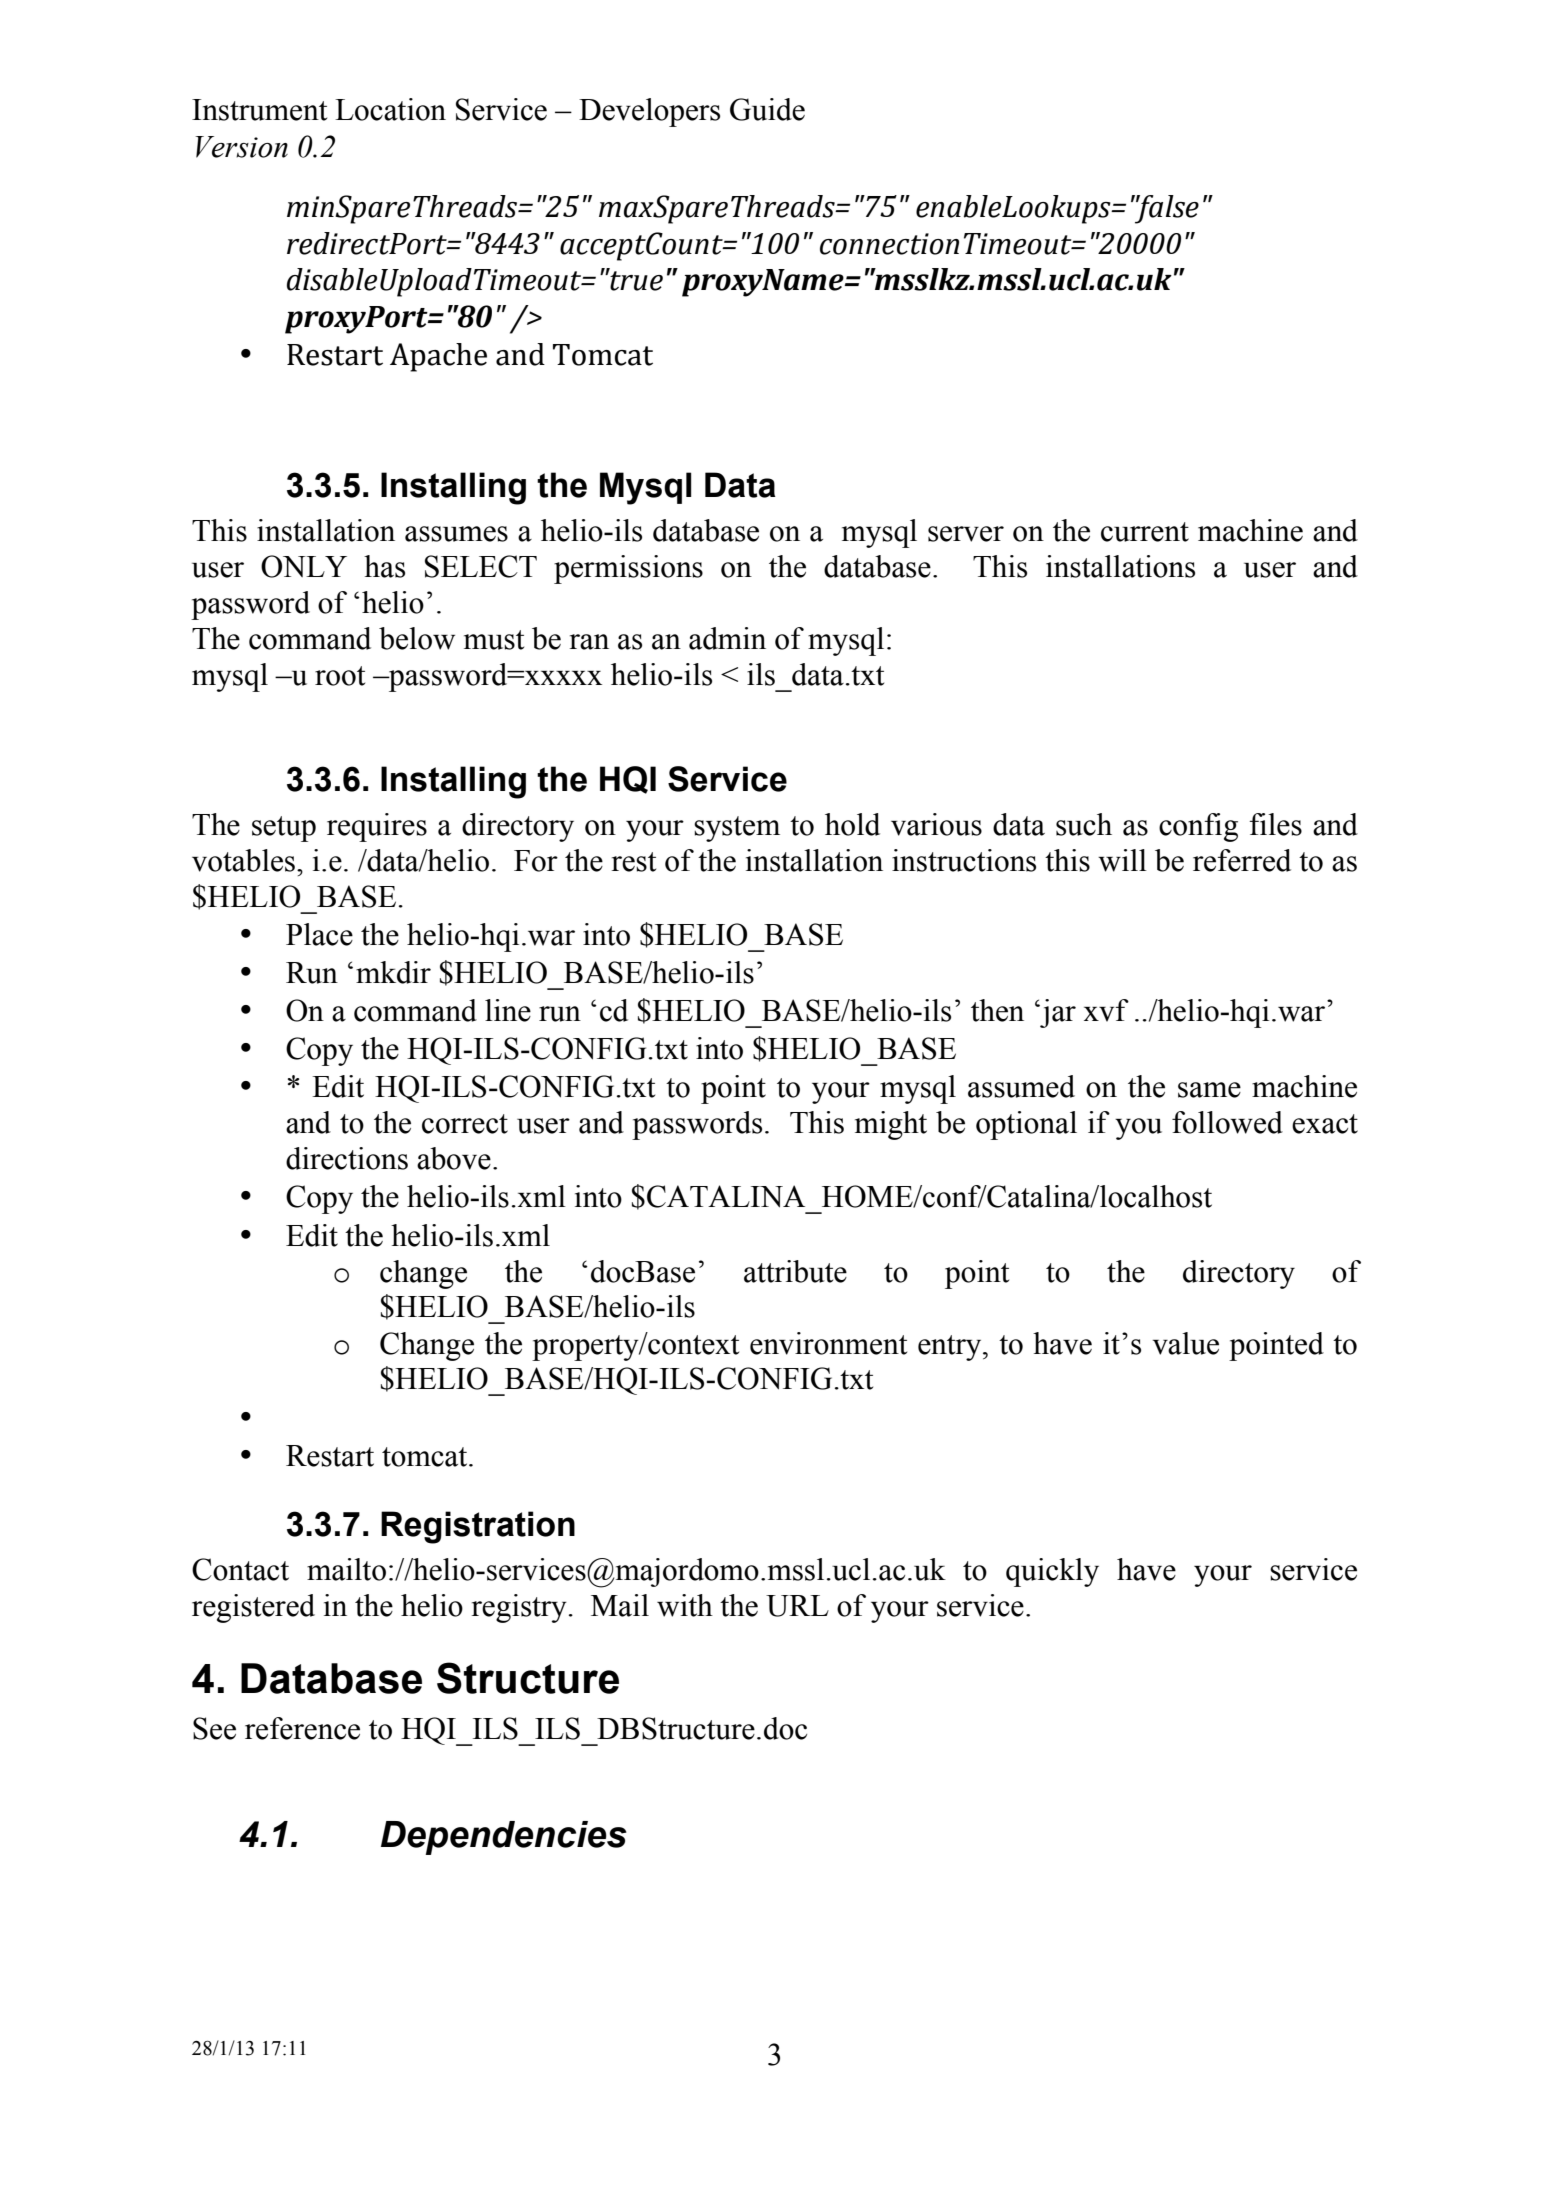  Describe the element at coordinates (302, 1728) in the screenshot. I see `reference` at that location.
